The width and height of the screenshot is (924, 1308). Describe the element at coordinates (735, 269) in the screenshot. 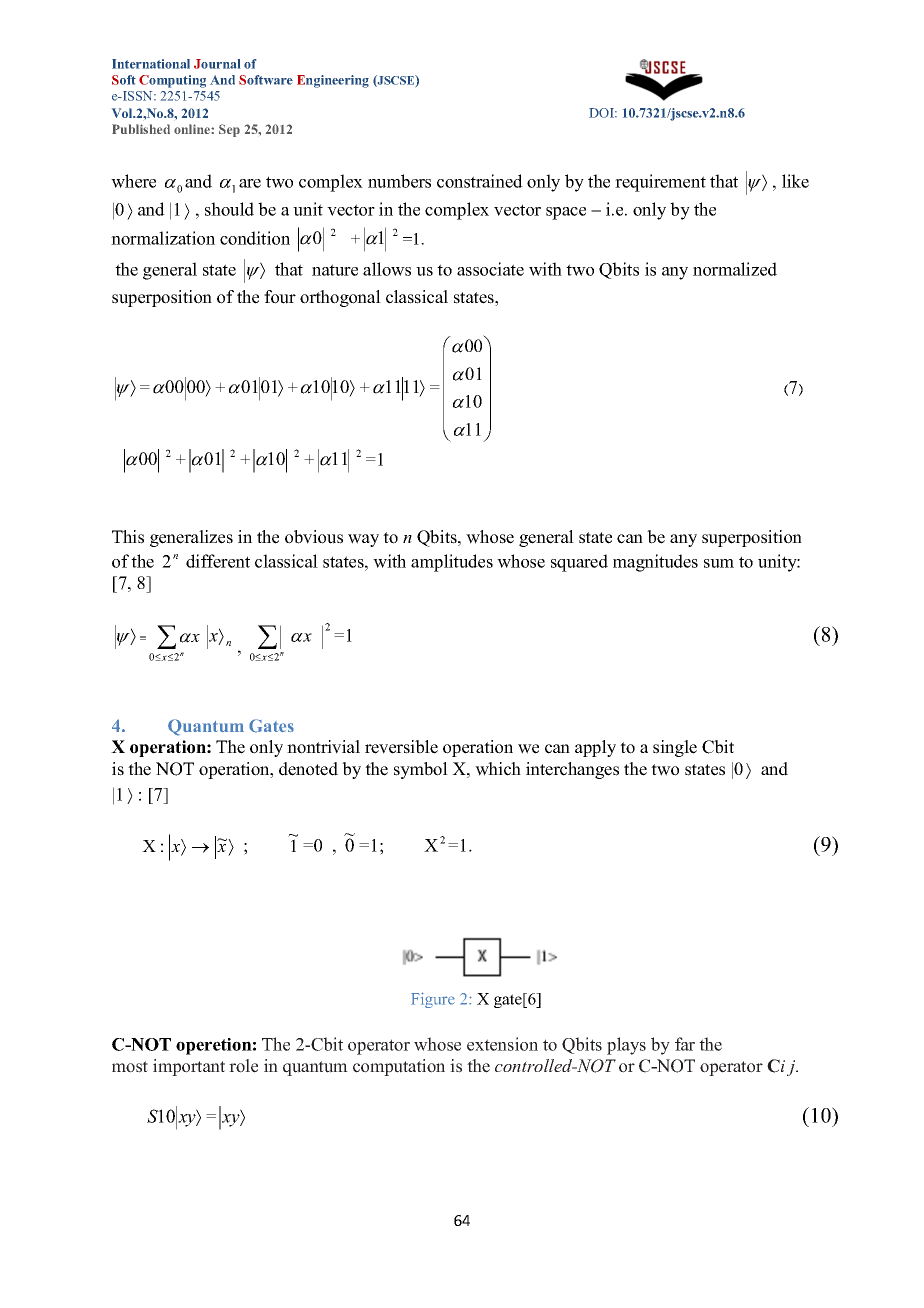

I see `normalized` at that location.
